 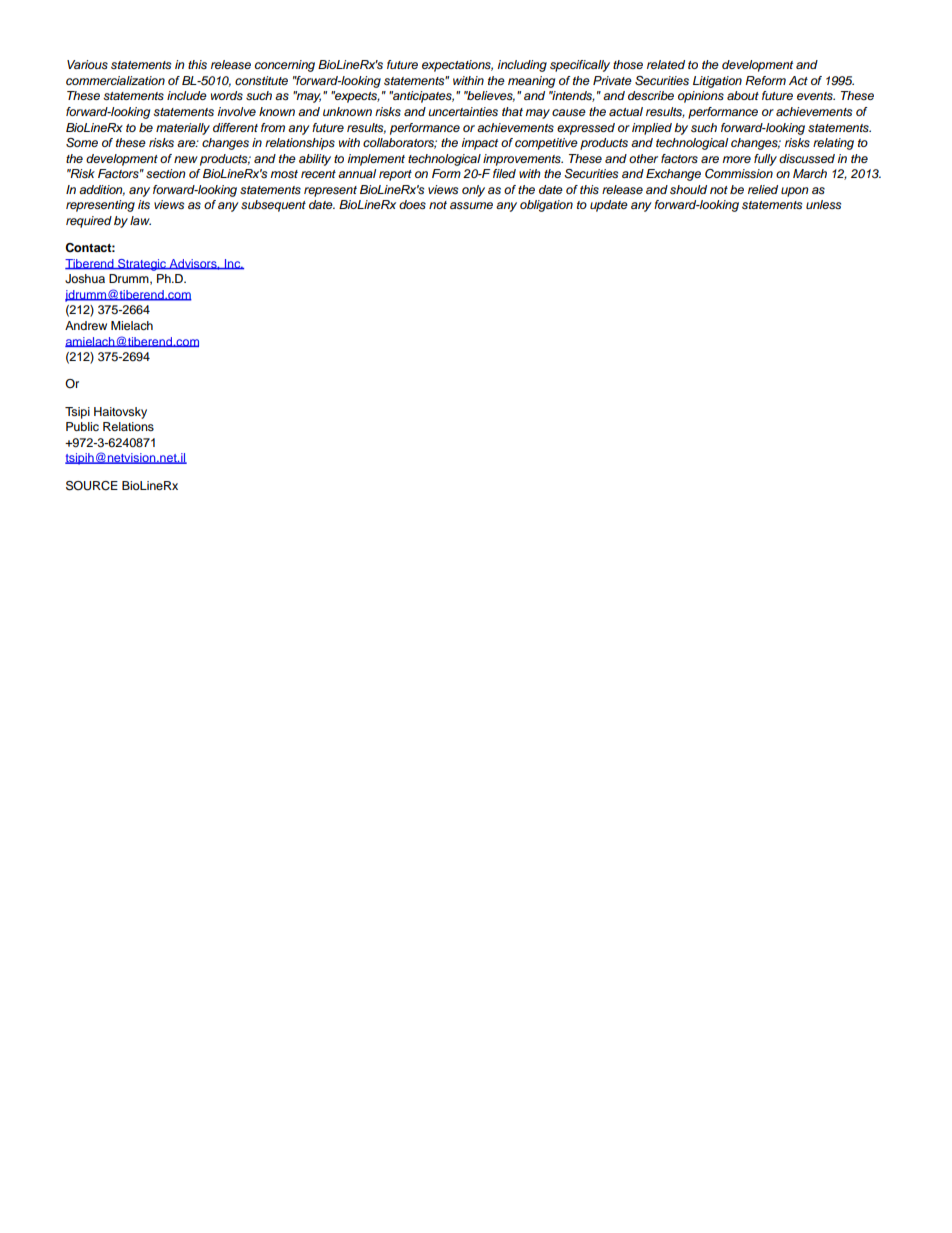 What do you see at coordinates (82, 426) in the screenshot?
I see `Public` at bounding box center [82, 426].
